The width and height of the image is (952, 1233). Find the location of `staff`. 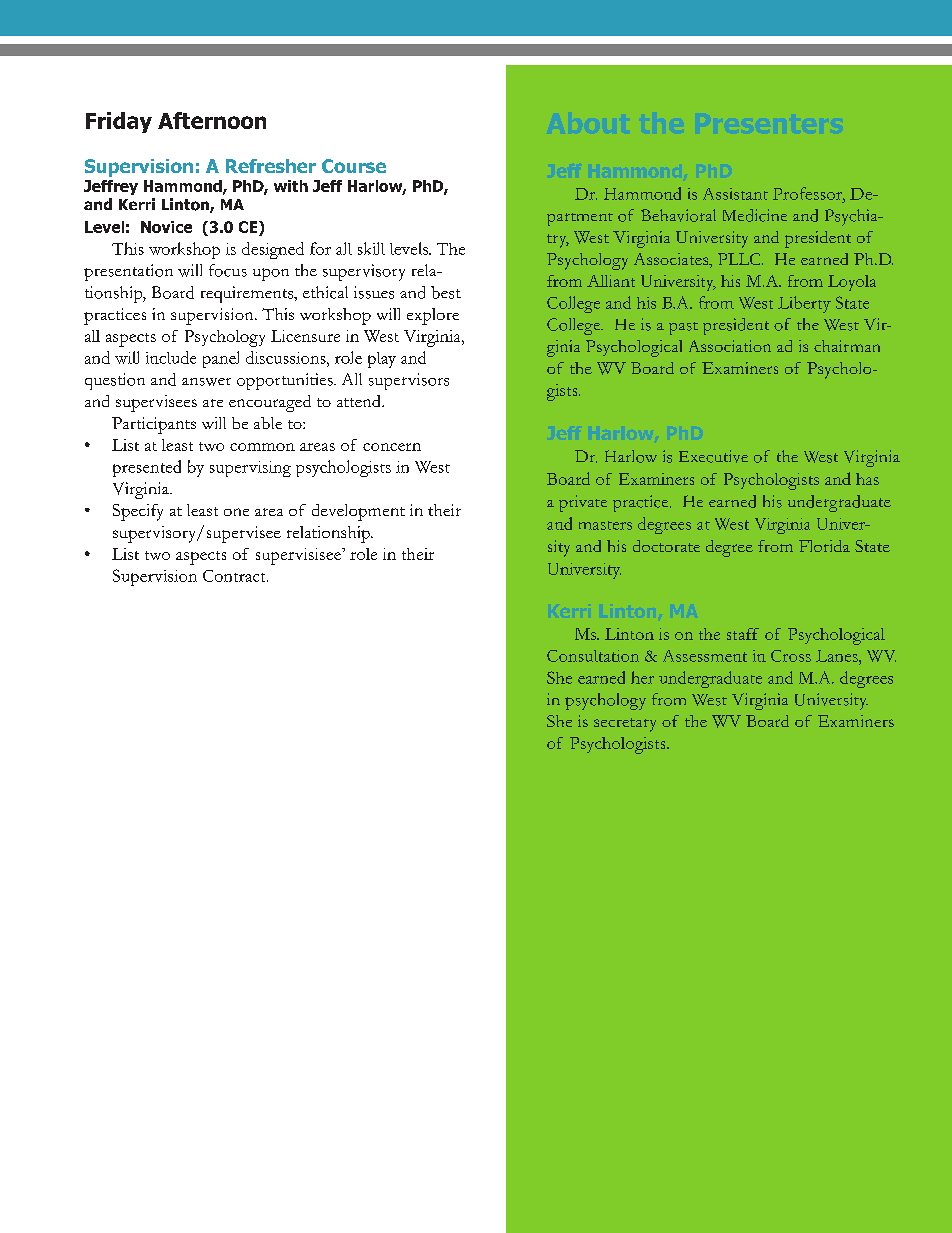

staff is located at coordinates (743, 634).
